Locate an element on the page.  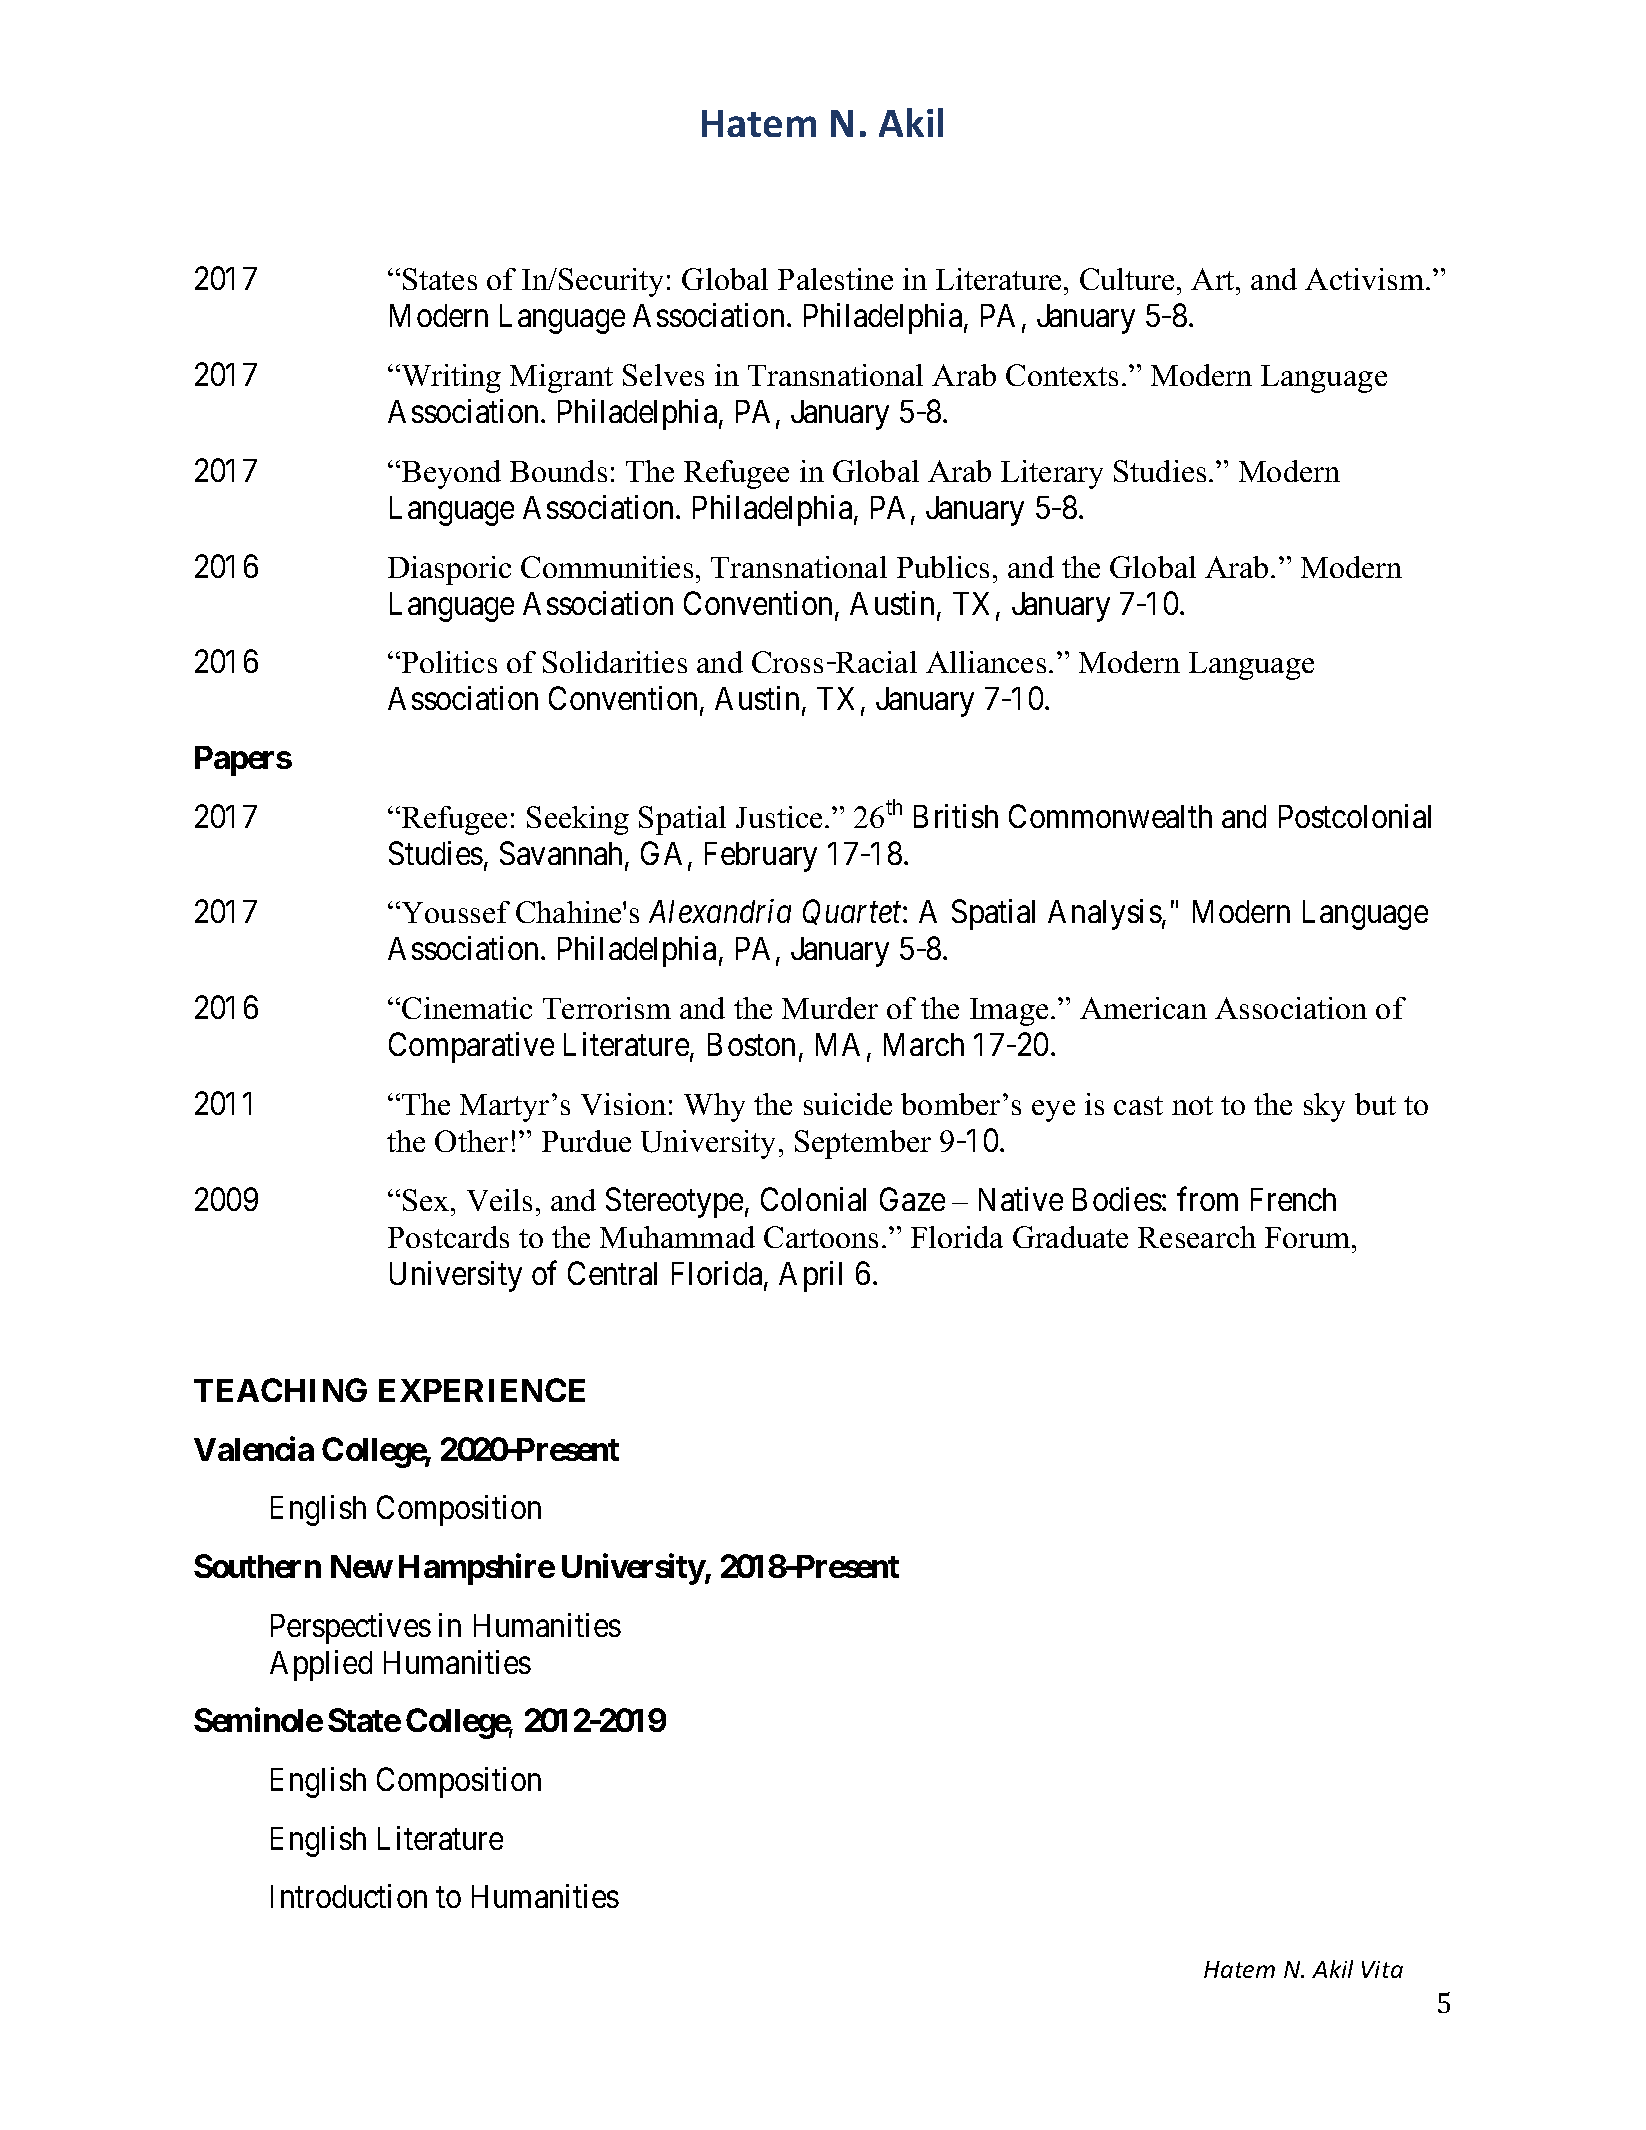
Other is located at coordinates (471, 1141).
